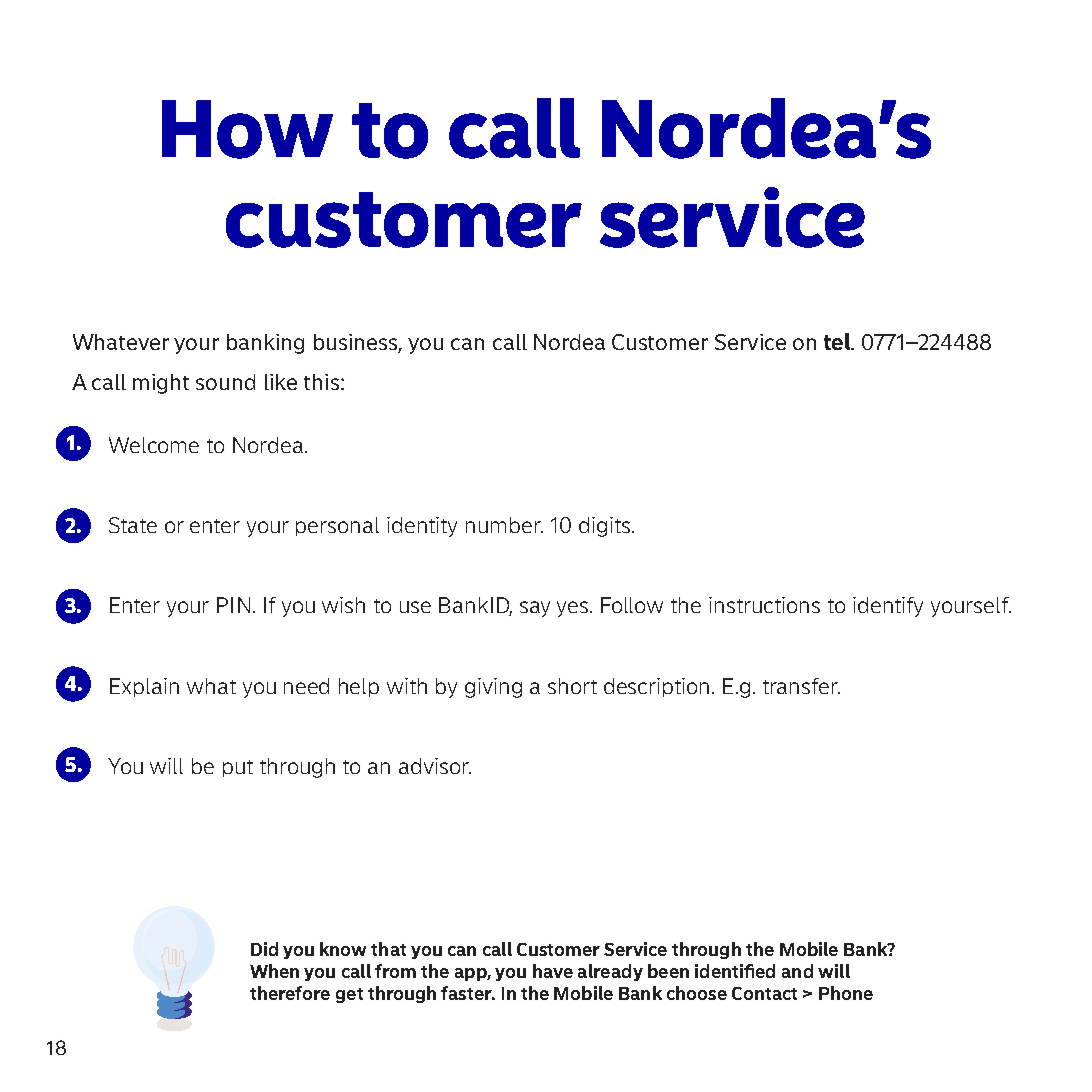  Describe the element at coordinates (504, 525) in the document. I see `number` at that location.
